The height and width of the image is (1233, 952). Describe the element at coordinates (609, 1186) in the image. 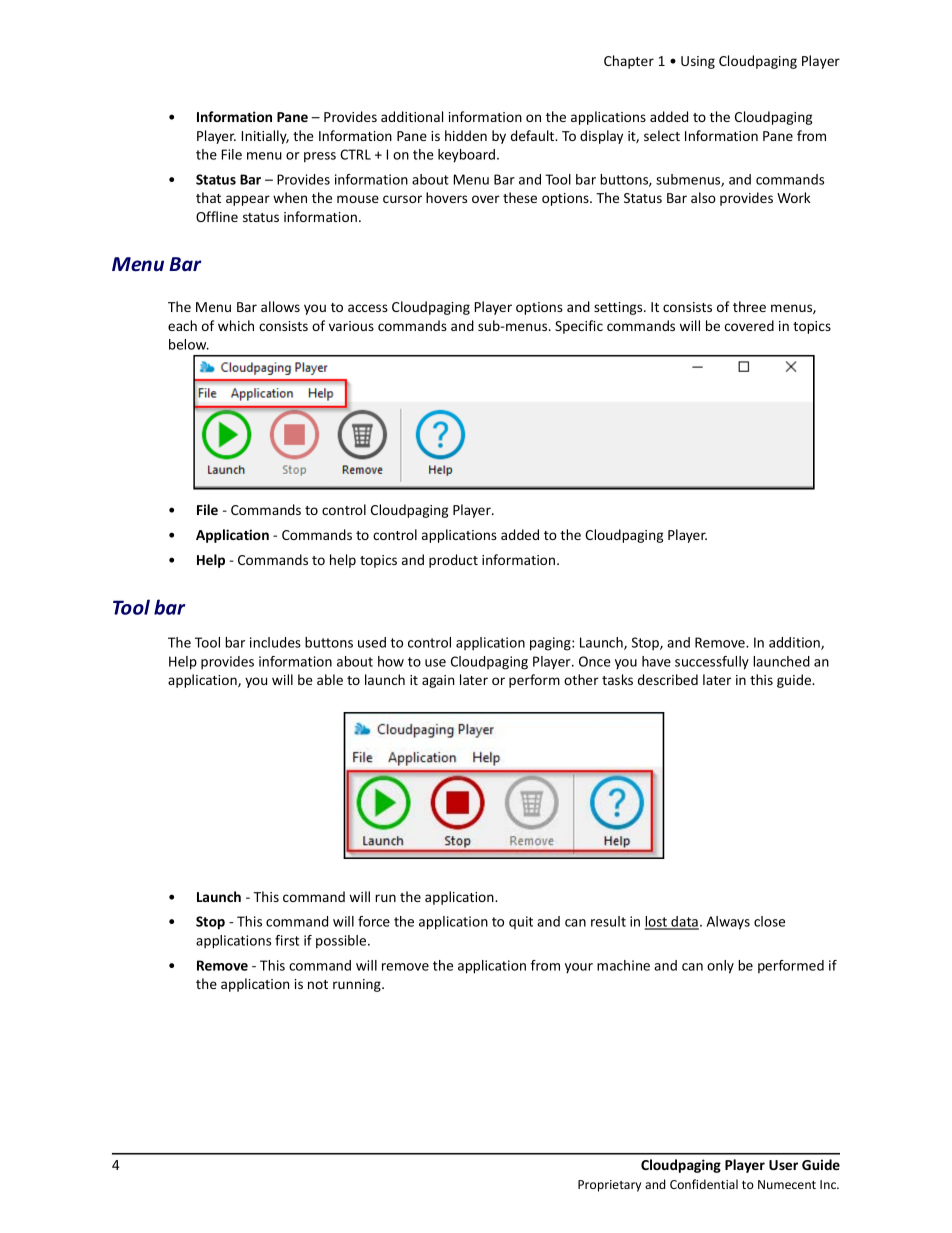

I see `Proprietary` at that location.
